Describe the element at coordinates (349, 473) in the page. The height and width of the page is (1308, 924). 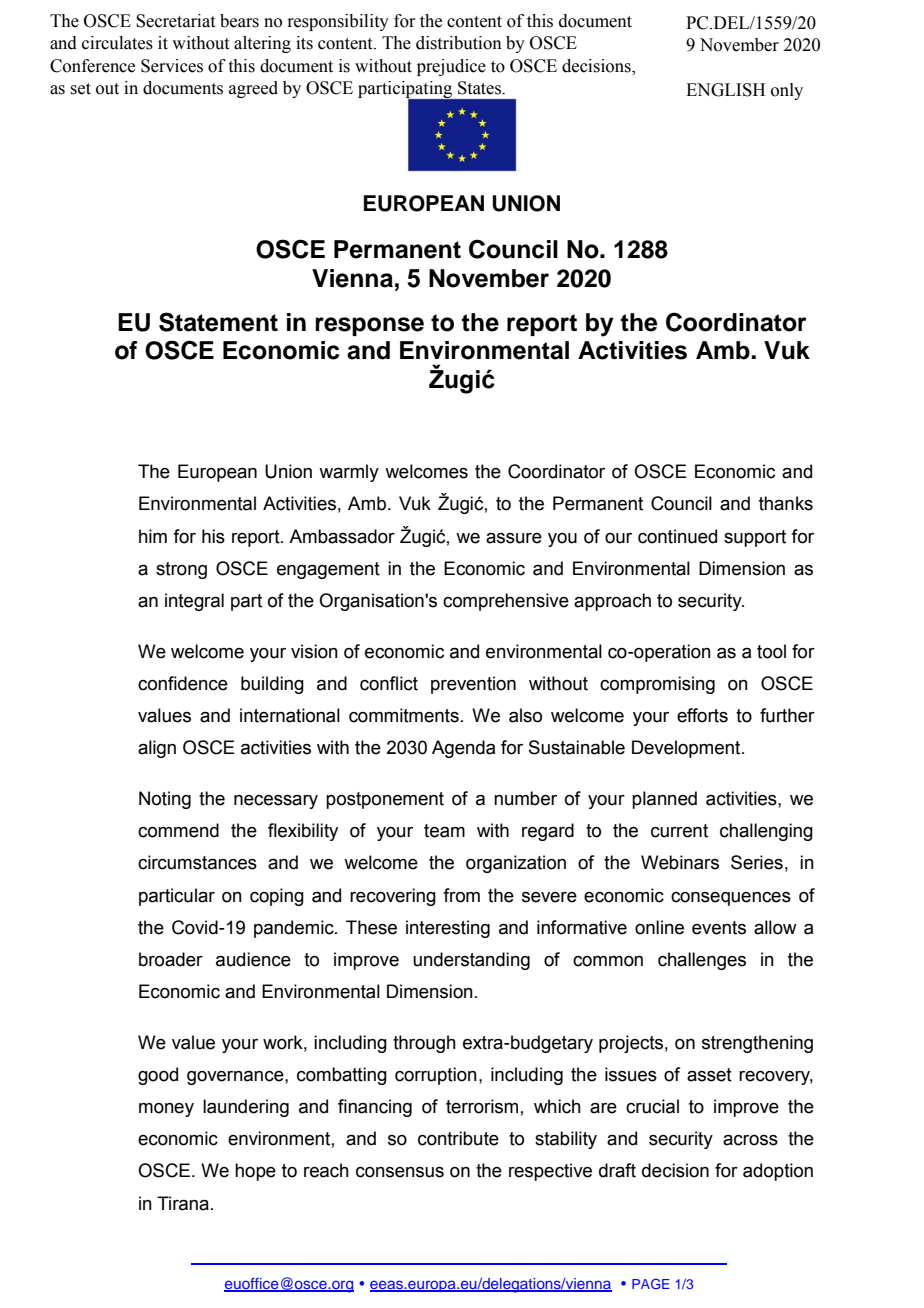
I see `warmly` at that location.
